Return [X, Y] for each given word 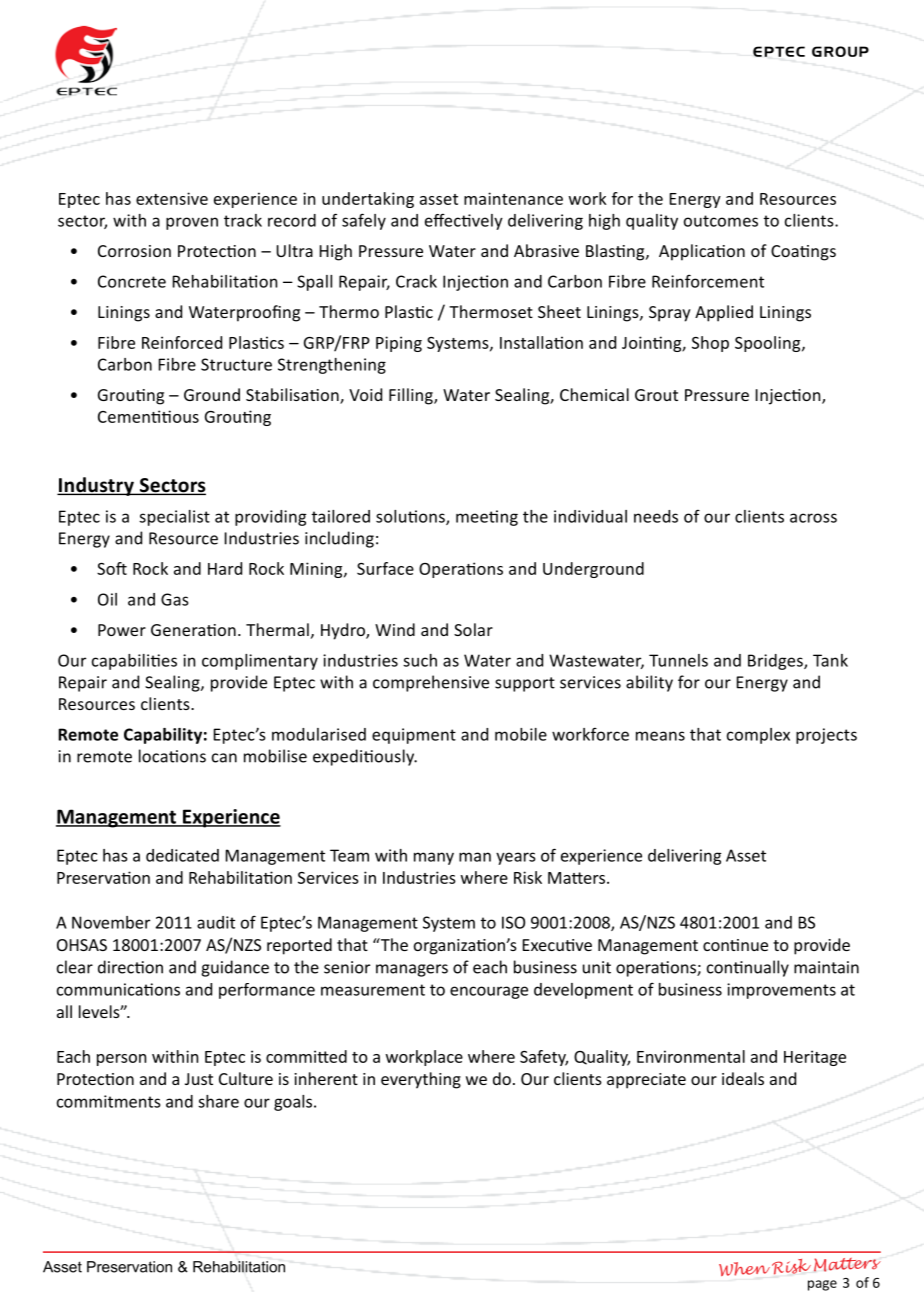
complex [758, 736]
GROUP [840, 51]
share [218, 1101]
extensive [172, 198]
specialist [174, 518]
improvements [781, 991]
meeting [487, 518]
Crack [416, 281]
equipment [414, 736]
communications [118, 989]
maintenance [513, 198]
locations [172, 756]
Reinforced [182, 342]
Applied [724, 313]
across [813, 518]
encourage [489, 992]
